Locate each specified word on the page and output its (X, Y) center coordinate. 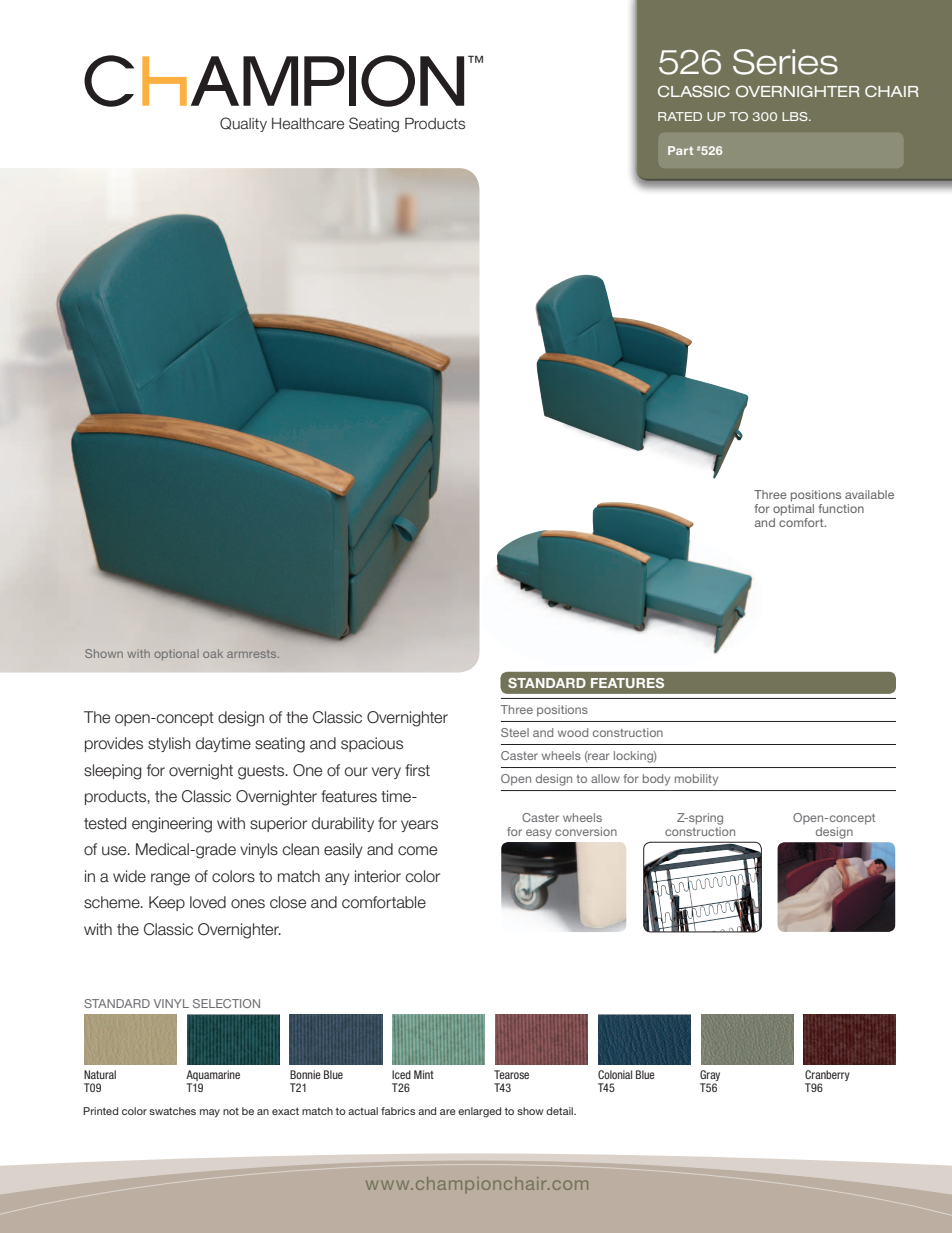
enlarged (479, 1112)
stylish (169, 744)
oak (213, 653)
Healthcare (308, 124)
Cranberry (827, 1077)
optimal (793, 510)
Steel (515, 732)
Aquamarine (213, 1077)
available (869, 494)
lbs (796, 116)
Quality (243, 124)
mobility (696, 780)
